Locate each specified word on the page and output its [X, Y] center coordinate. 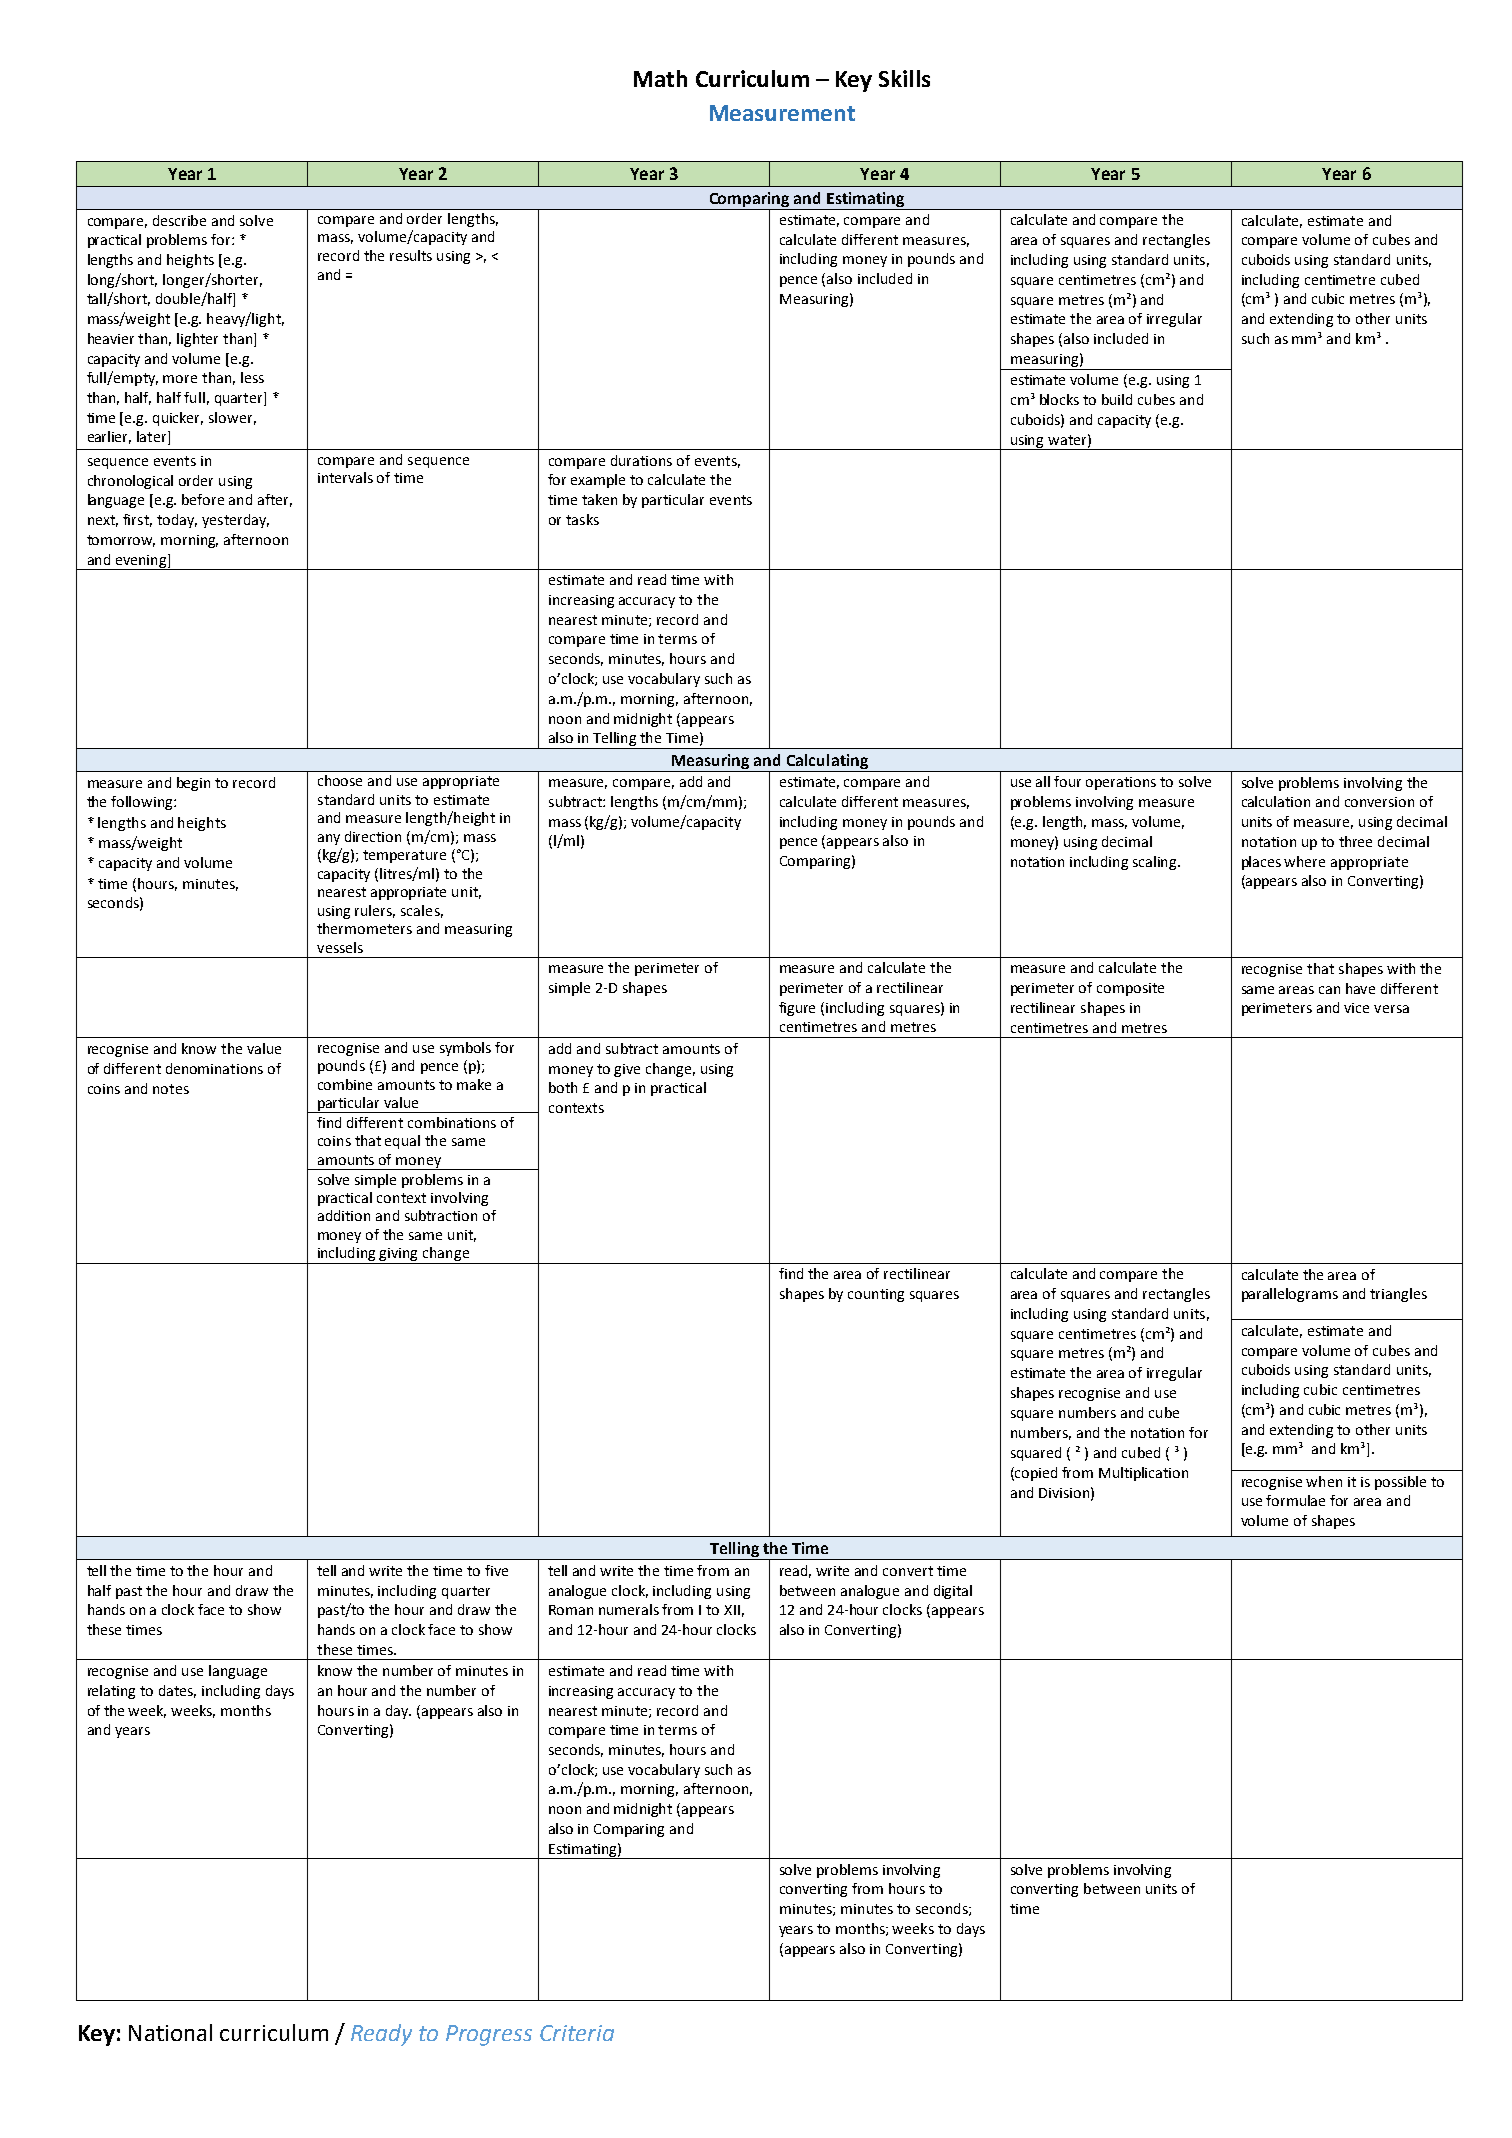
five [496, 1570]
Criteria [577, 2033]
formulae [1295, 1500]
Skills [904, 78]
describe [179, 220]
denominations [214, 1068]
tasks [582, 519]
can [1329, 990]
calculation [1276, 801]
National [170, 2032]
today [177, 521]
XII [732, 1610]
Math [660, 78]
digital [953, 1592]
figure [797, 1009]
